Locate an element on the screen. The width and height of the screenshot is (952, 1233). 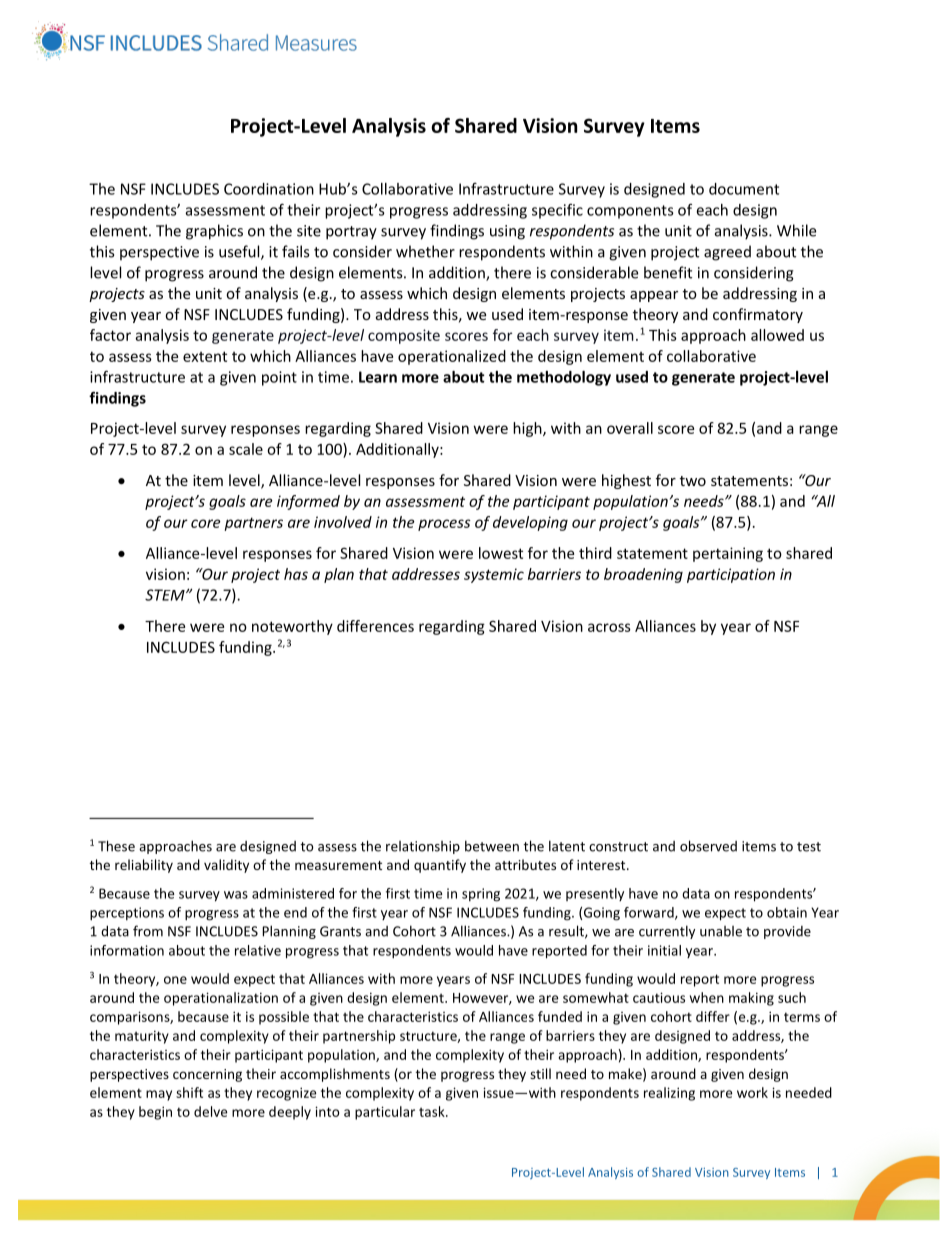
document is located at coordinates (744, 189).
